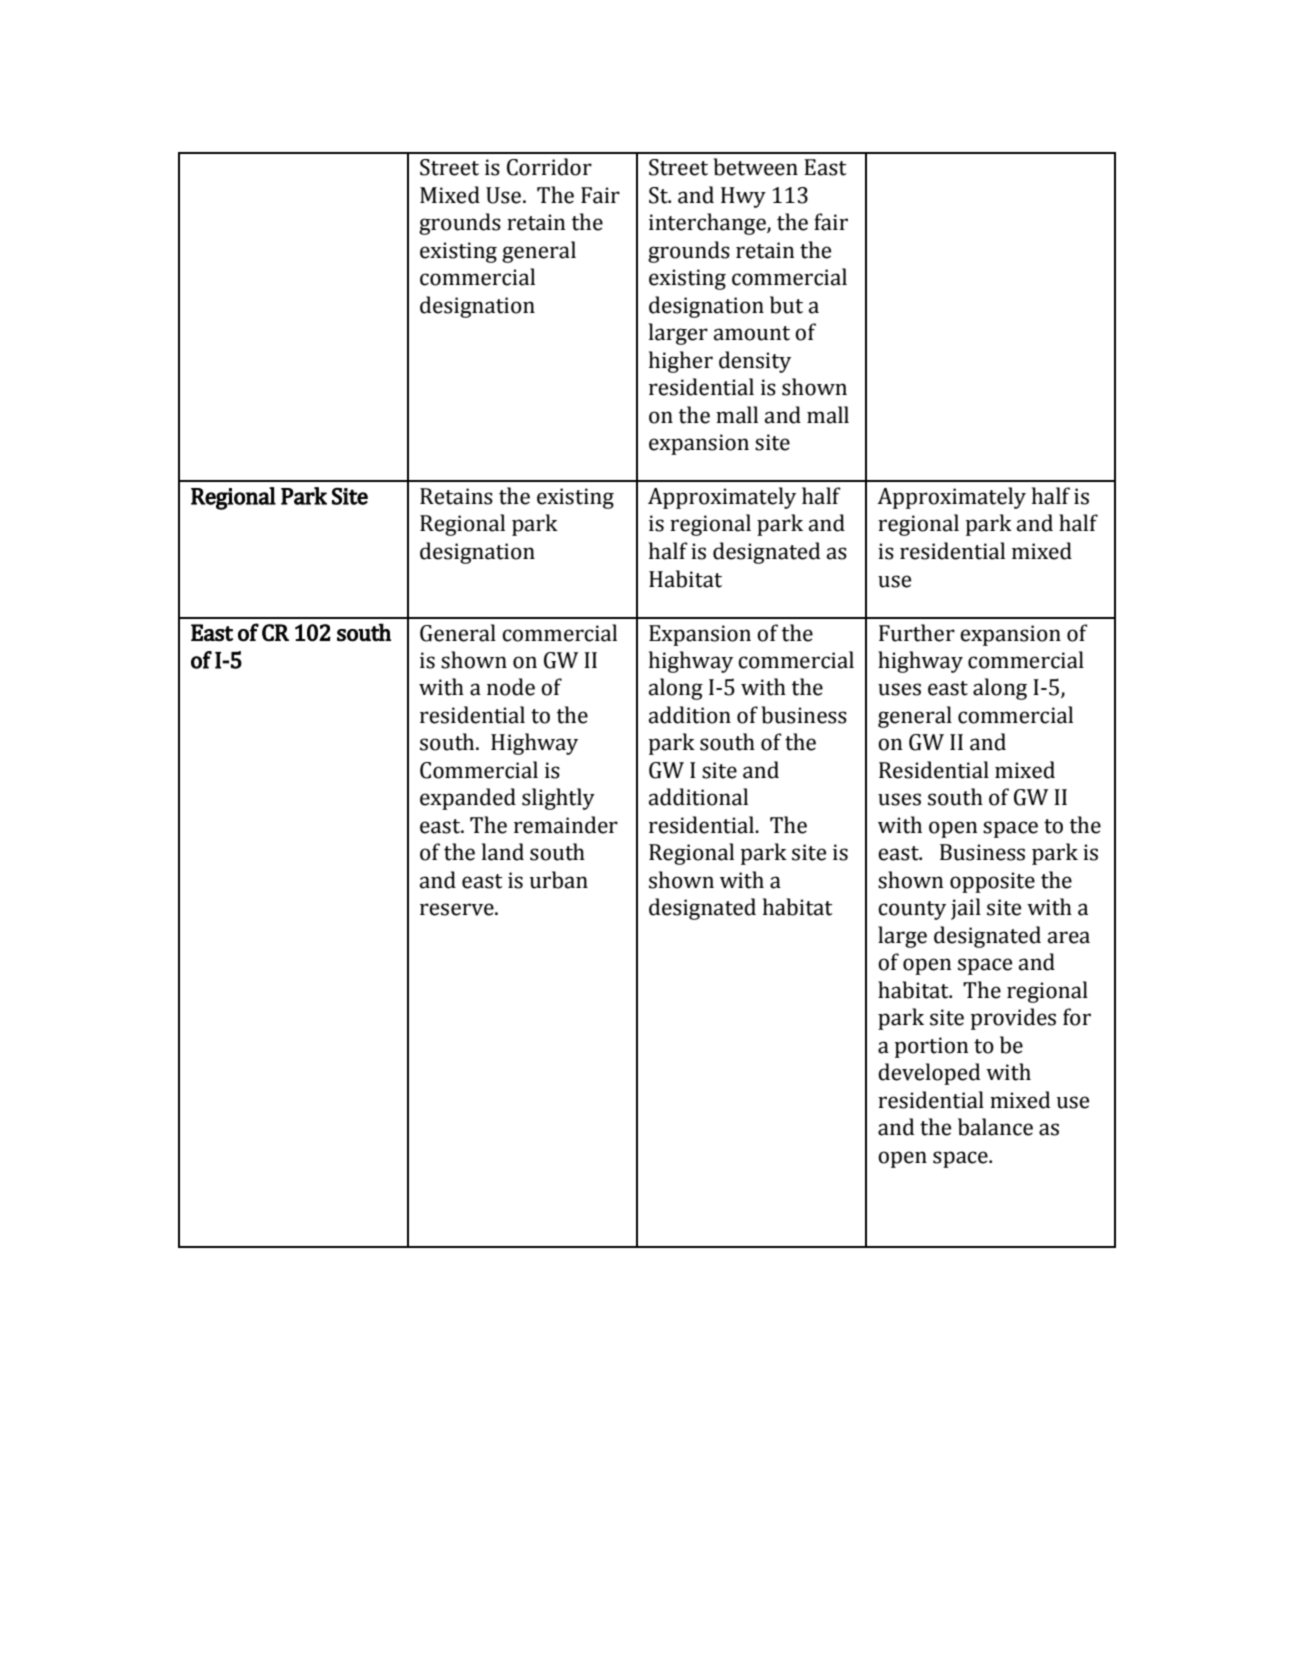 The height and width of the screenshot is (1674, 1294). I want to click on Further, so click(917, 633).
